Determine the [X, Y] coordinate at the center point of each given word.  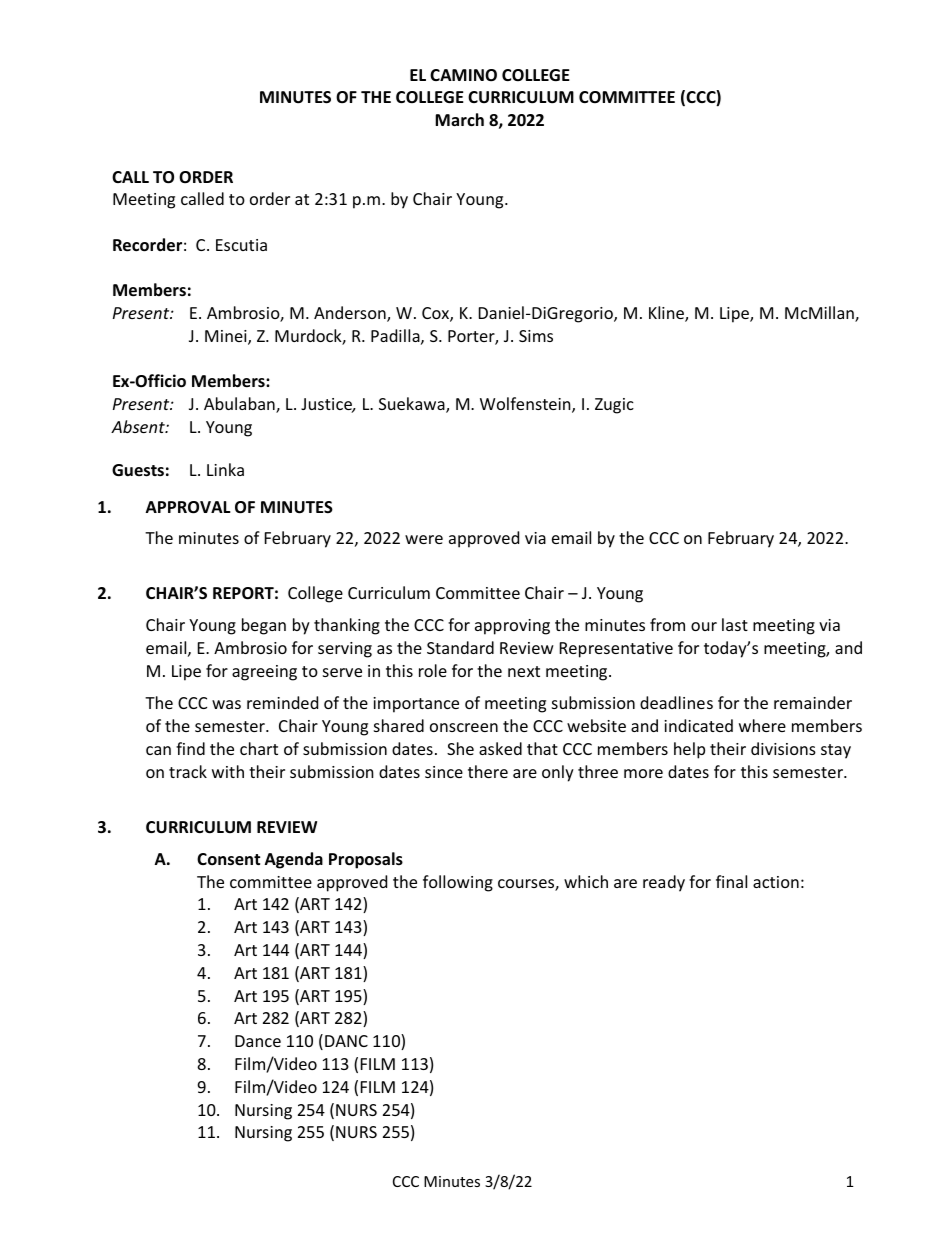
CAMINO [463, 75]
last [735, 624]
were [424, 539]
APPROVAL [188, 507]
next [524, 671]
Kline [667, 314]
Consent [228, 859]
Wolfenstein [526, 405]
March [459, 119]
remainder [813, 702]
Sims [536, 336]
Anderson [351, 314]
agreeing [264, 673]
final [731, 881]
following [458, 883]
